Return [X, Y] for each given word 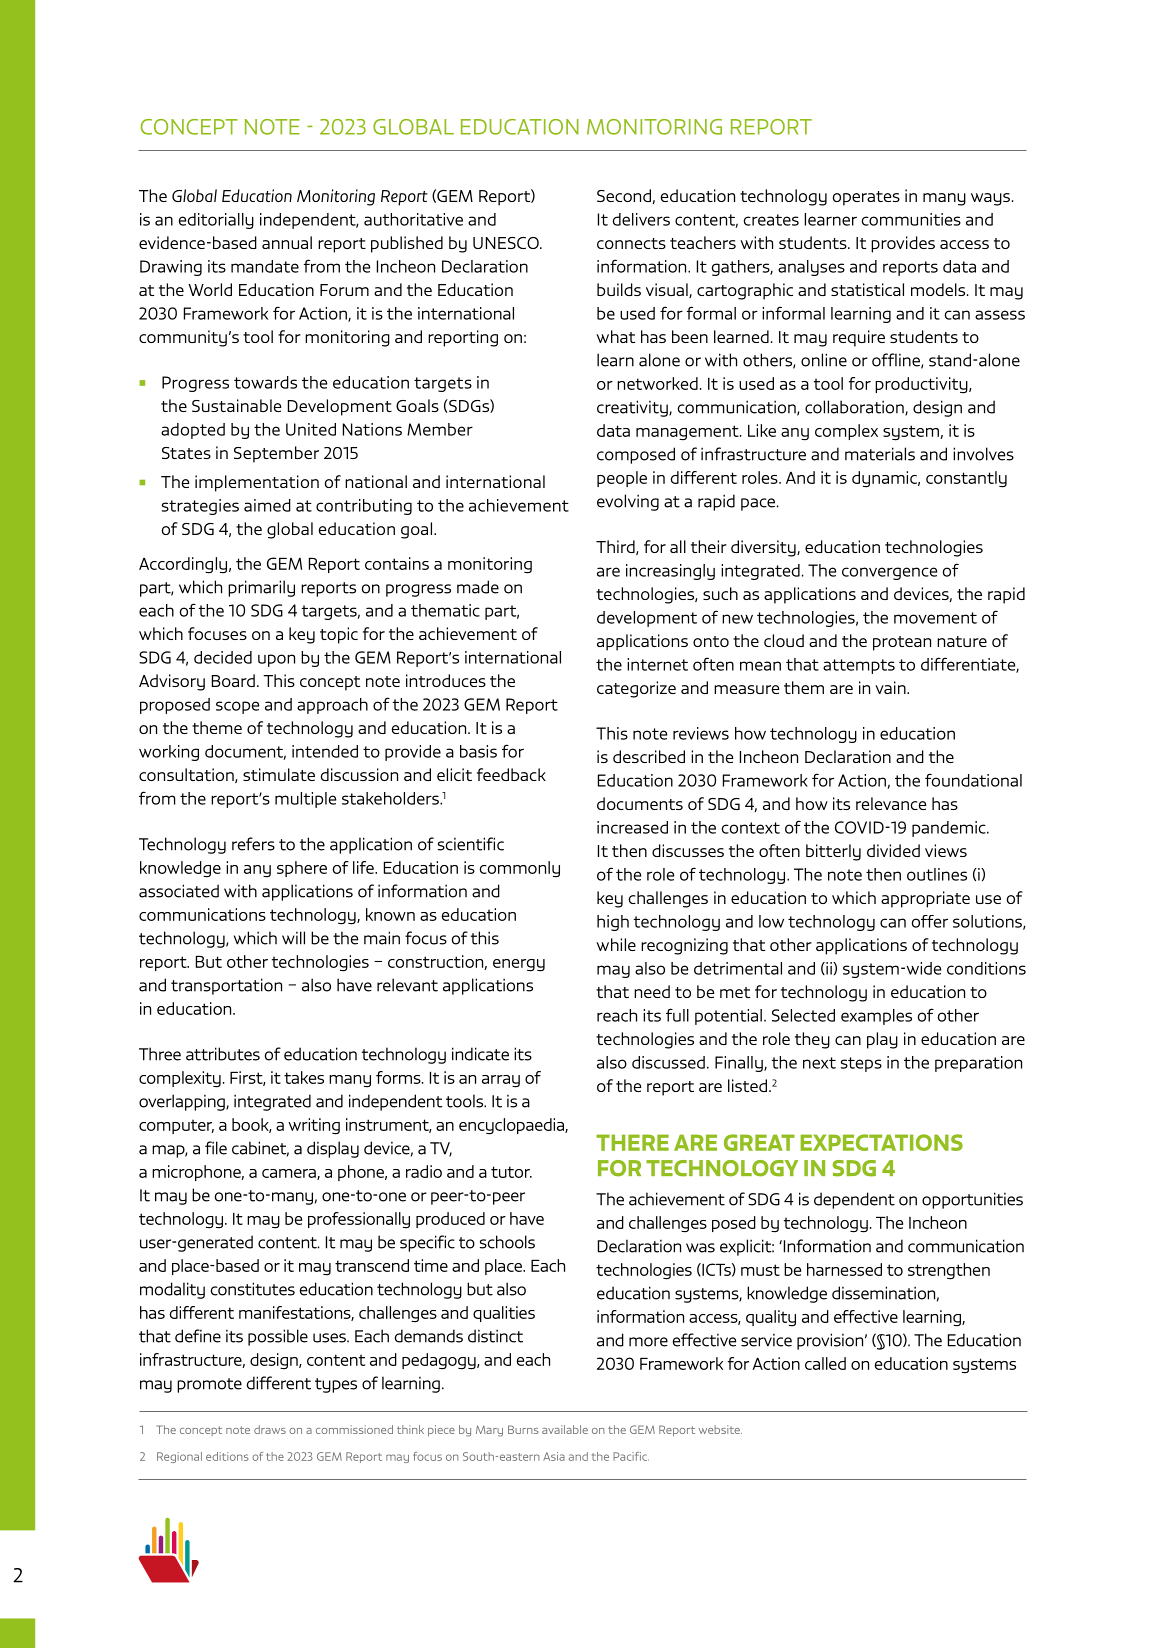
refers [253, 844]
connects [631, 243]
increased [632, 827]
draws [270, 1429]
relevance [891, 803]
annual [287, 242]
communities [911, 219]
